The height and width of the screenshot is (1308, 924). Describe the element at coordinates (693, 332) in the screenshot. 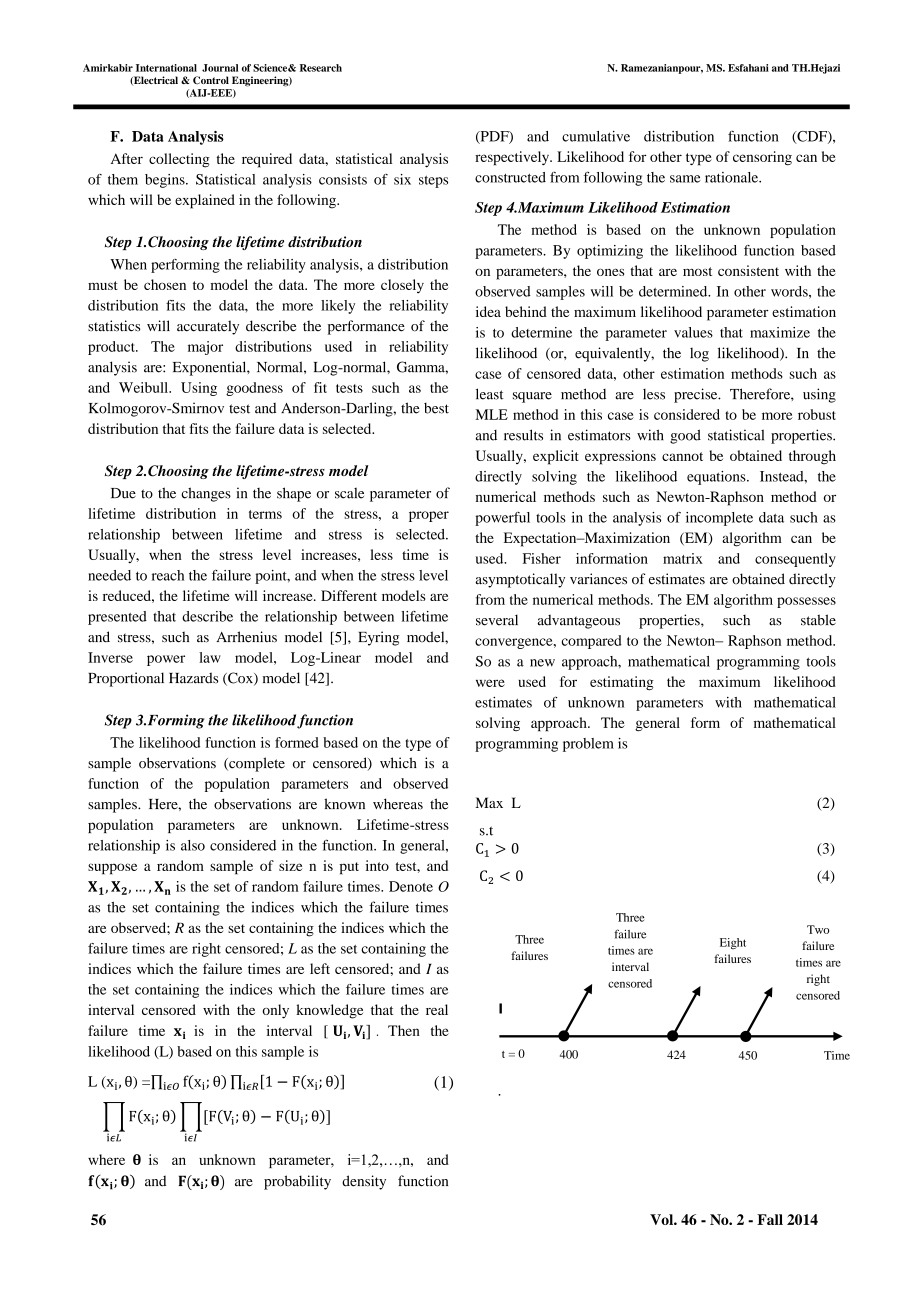

I see `values` at that location.
